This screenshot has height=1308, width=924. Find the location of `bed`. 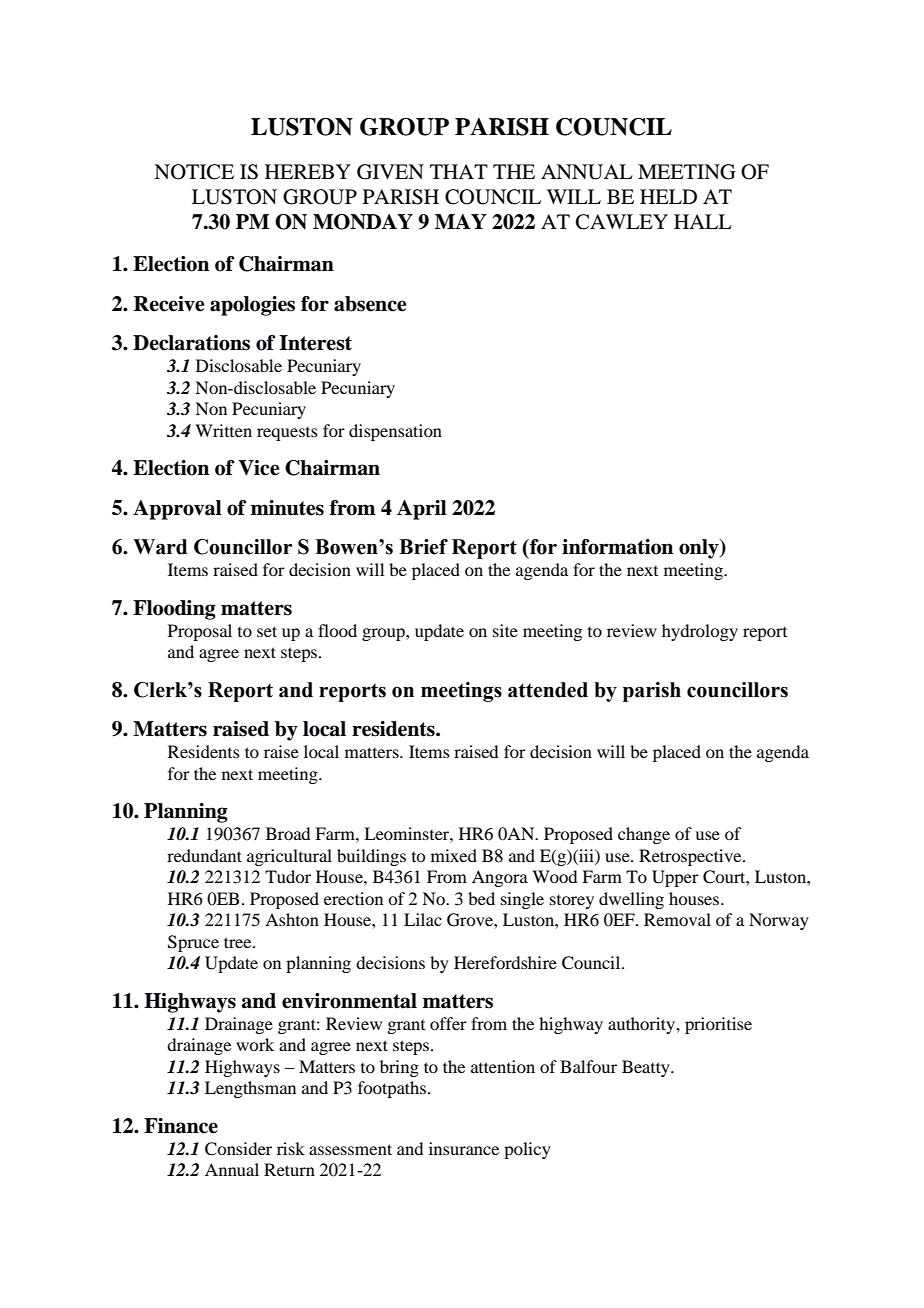

bed is located at coordinates (481, 898).
